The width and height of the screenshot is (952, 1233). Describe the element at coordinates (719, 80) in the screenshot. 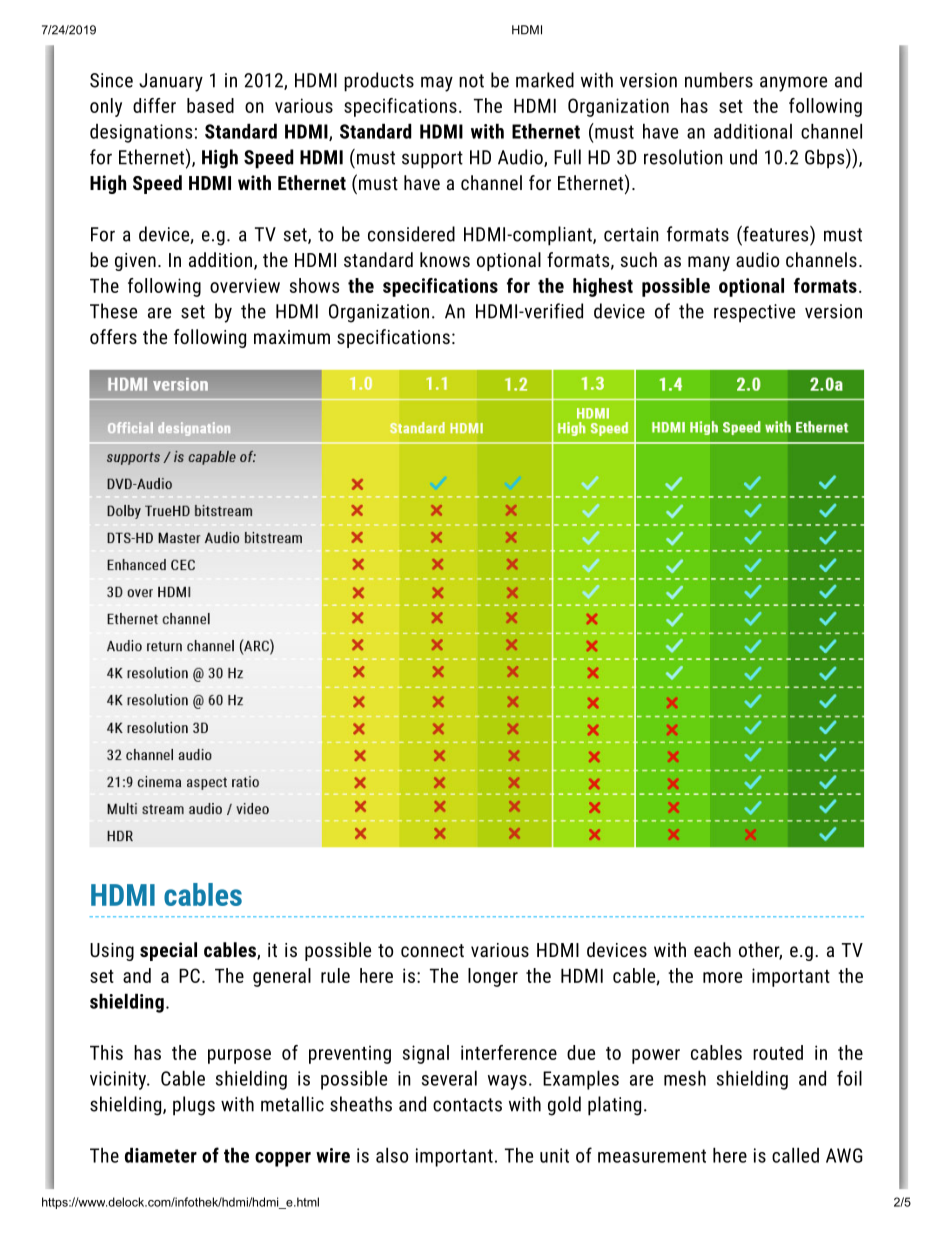

I see `numbers` at that location.
